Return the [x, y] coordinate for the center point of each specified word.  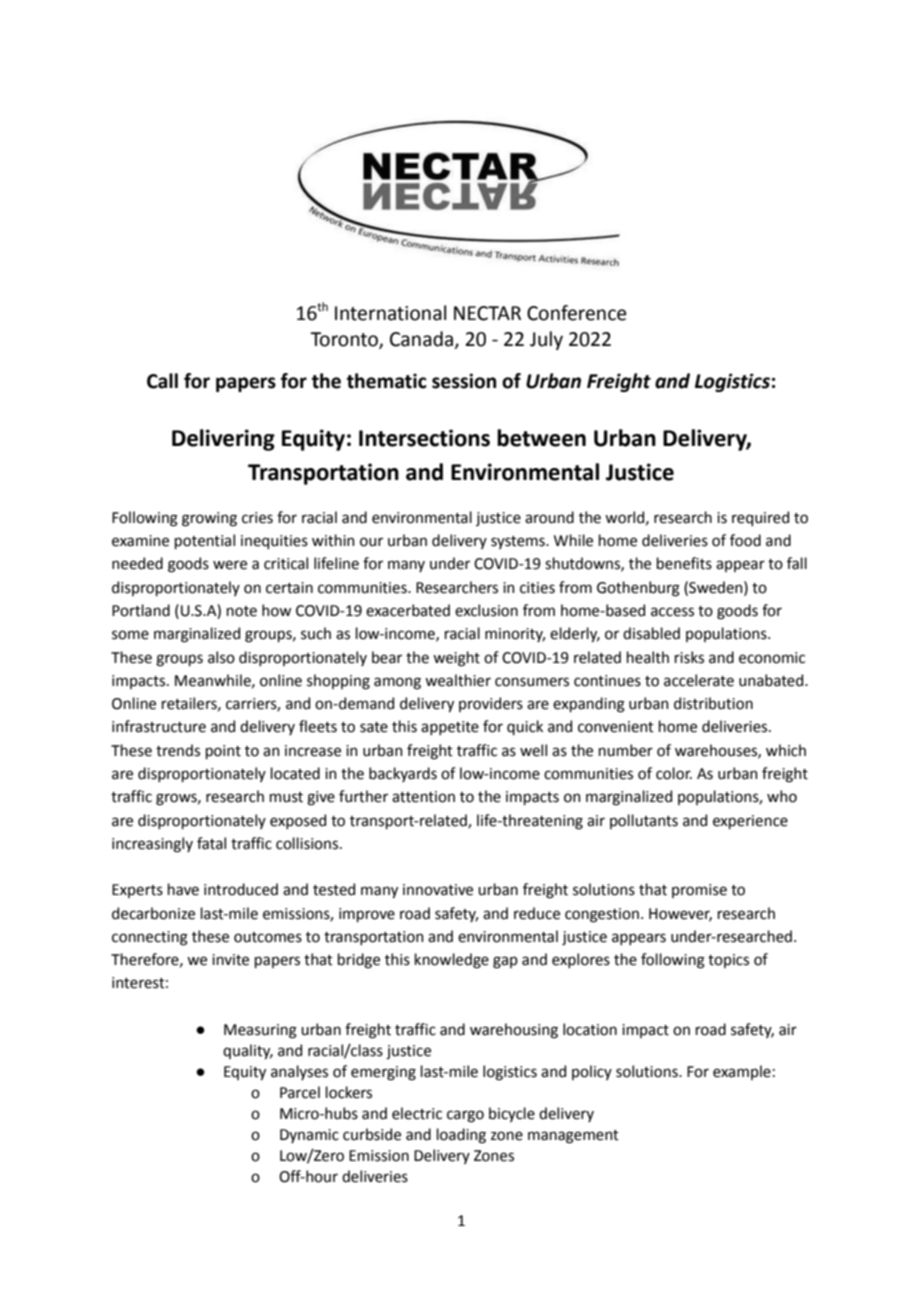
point [223, 752]
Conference [577, 313]
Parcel [300, 1092]
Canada [421, 339]
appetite [450, 728]
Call [162, 381]
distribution [713, 703]
